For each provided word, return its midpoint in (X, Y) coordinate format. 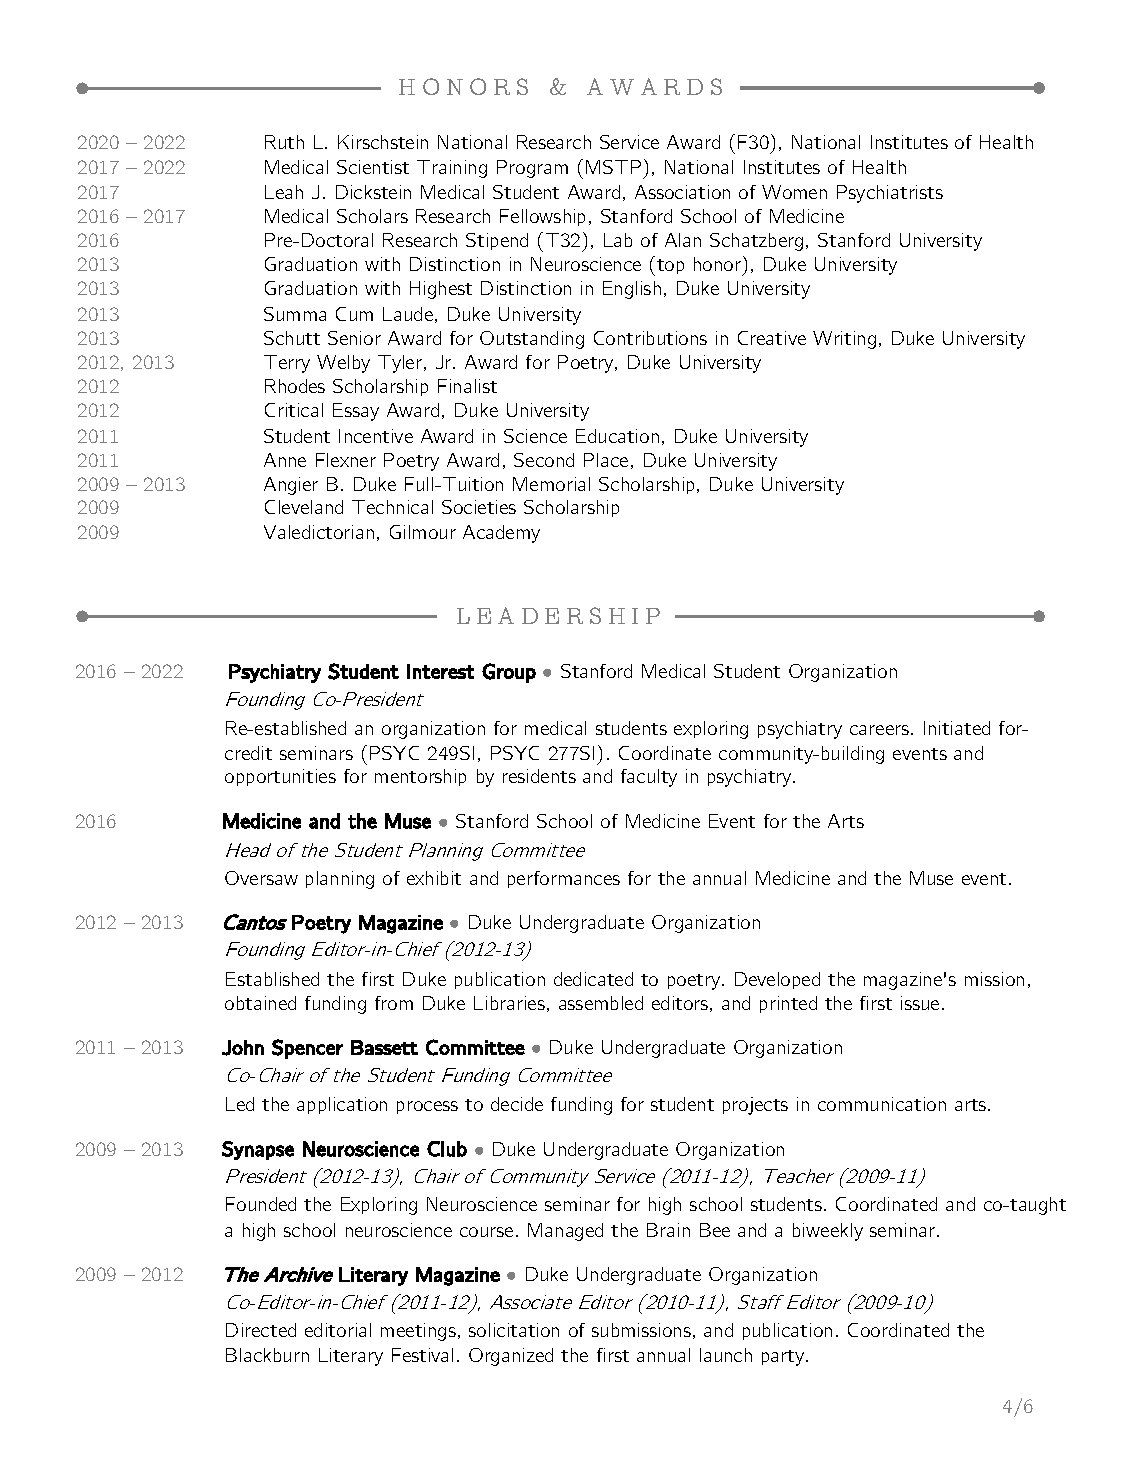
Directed (261, 1330)
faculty (649, 778)
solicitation (514, 1330)
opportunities (280, 777)
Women (794, 192)
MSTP (613, 167)
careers (881, 730)
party (784, 1358)
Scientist (373, 167)
